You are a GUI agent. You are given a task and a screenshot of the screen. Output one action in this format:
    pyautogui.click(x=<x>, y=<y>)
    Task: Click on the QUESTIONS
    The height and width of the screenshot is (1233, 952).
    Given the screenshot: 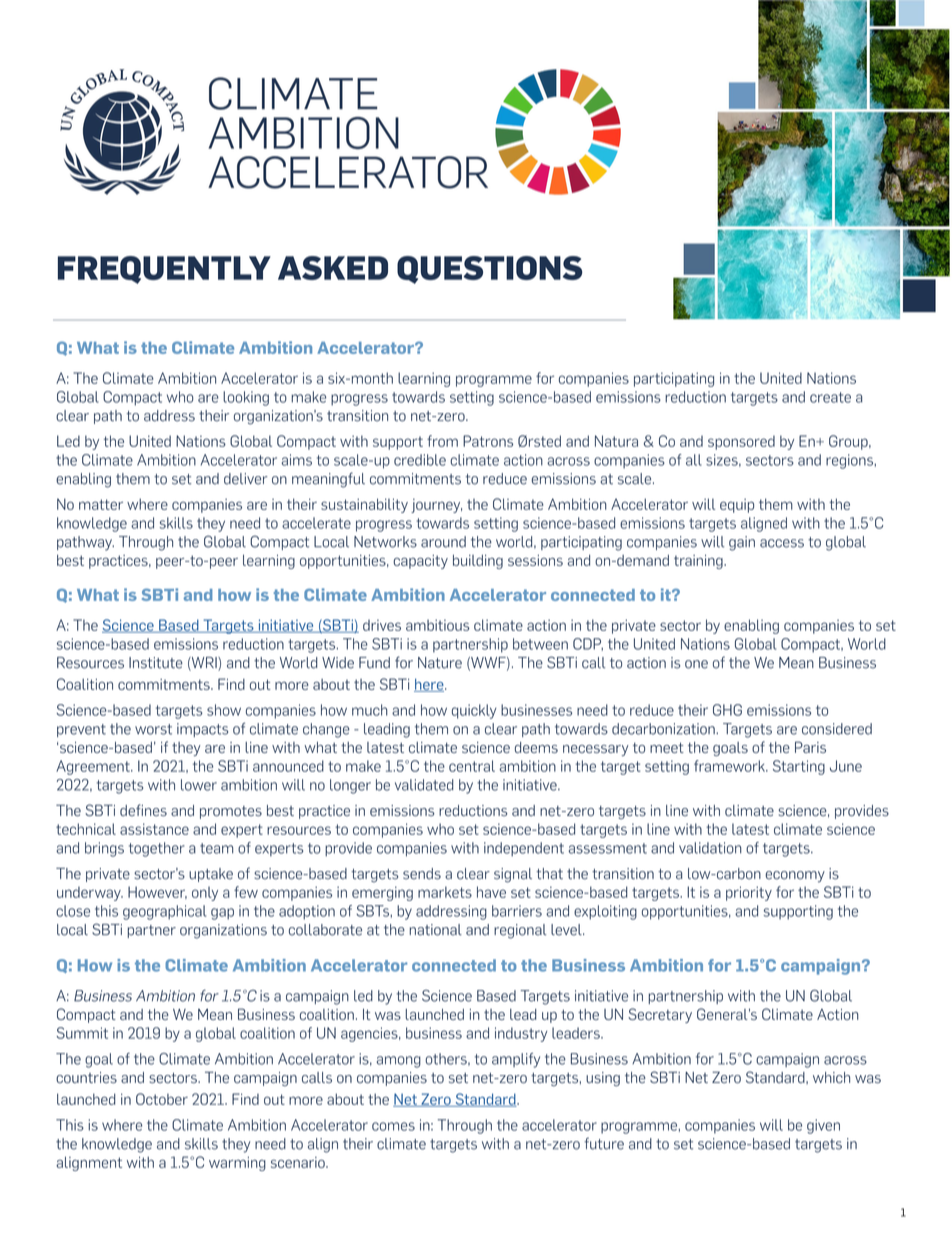 What is the action you would take?
    pyautogui.click(x=489, y=270)
